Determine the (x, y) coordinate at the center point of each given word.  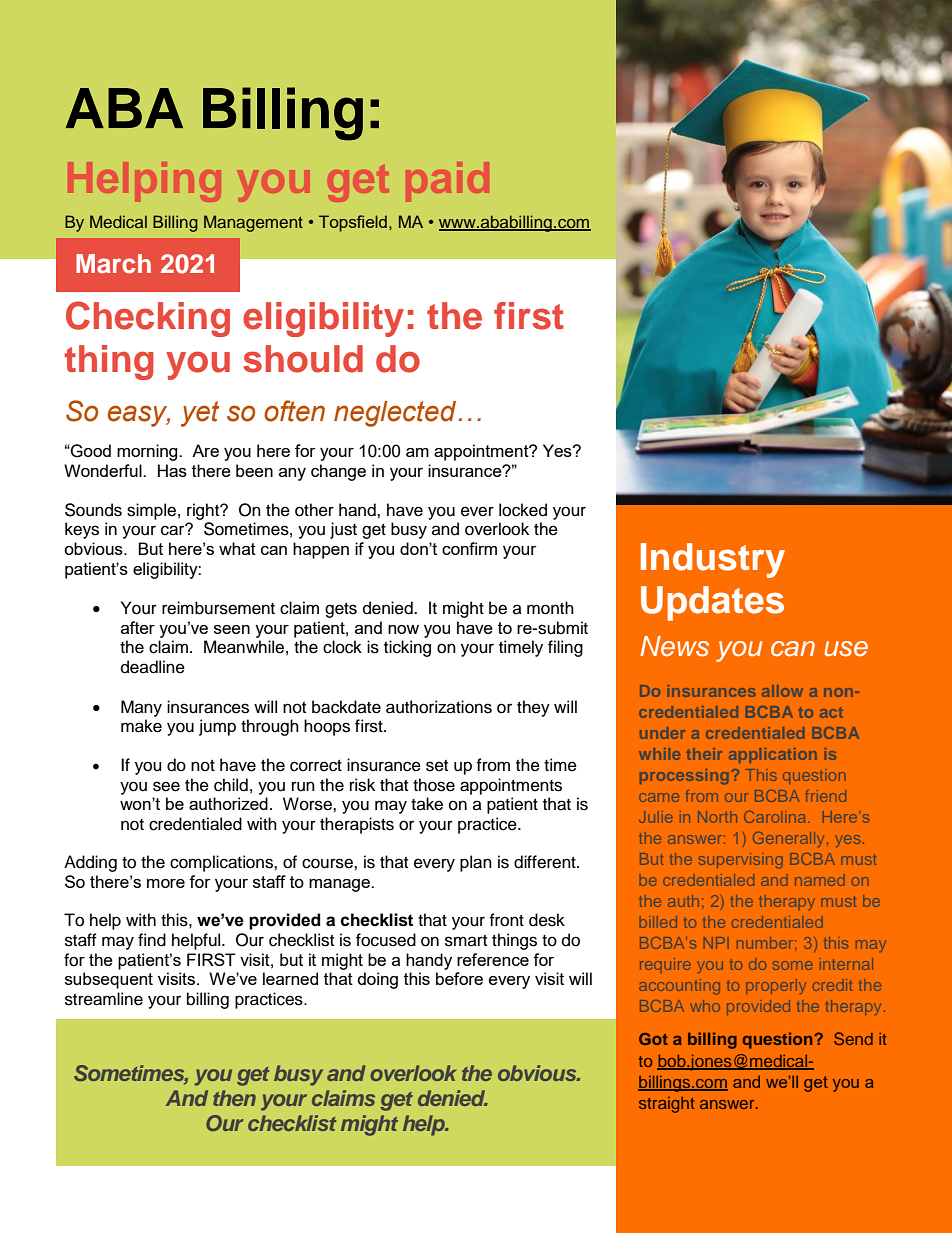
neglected (395, 414)
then (234, 1098)
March (113, 264)
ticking (407, 648)
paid (447, 182)
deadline (153, 667)
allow (782, 691)
